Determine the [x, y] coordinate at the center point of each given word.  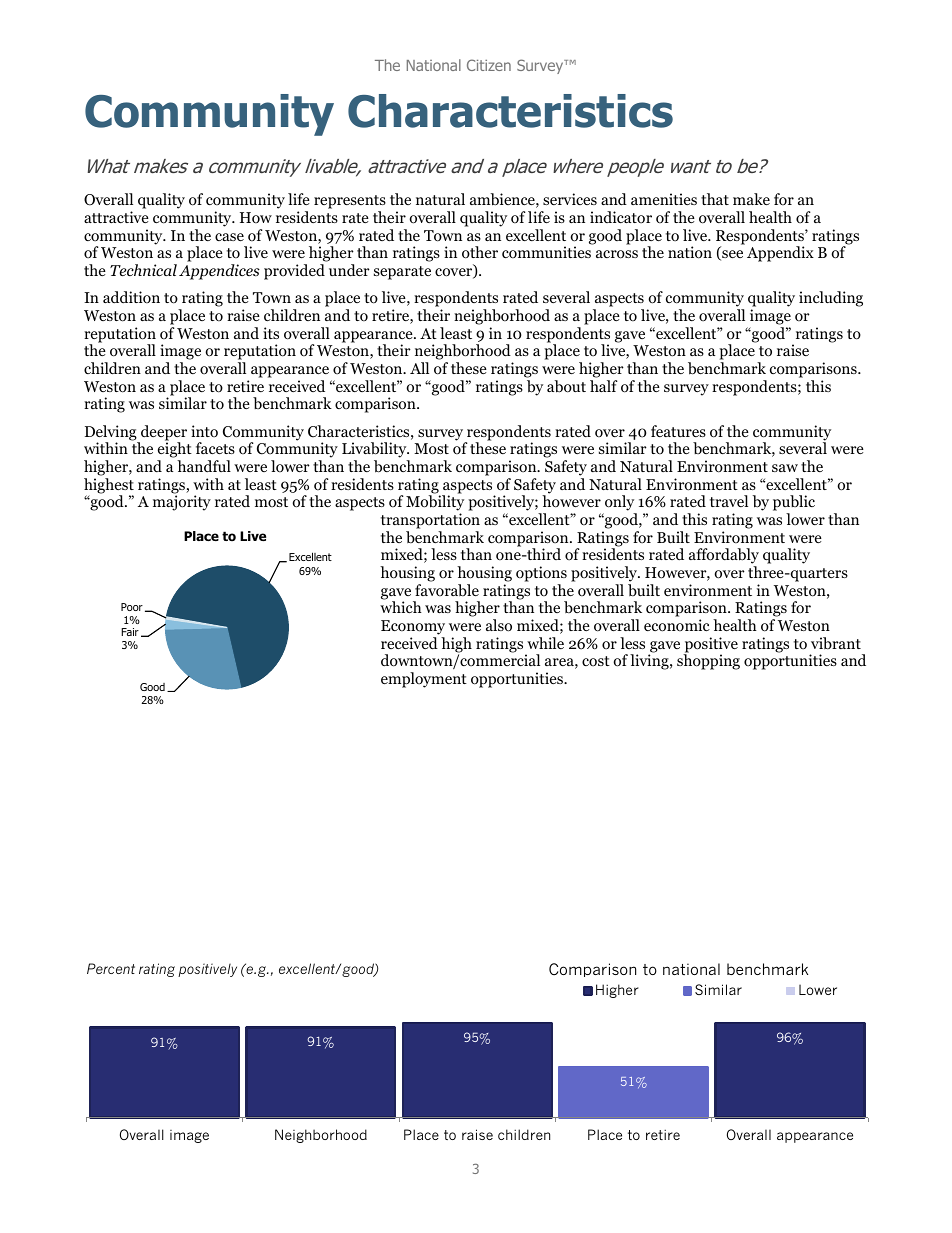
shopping [708, 662]
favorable [447, 590]
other [480, 252]
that [715, 199]
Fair [130, 632]
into [204, 431]
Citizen [489, 65]
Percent [111, 968]
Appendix [780, 254]
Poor [132, 607]
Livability [375, 450]
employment [424, 680]
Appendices [219, 272]
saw [785, 468]
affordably [724, 557]
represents [350, 203]
